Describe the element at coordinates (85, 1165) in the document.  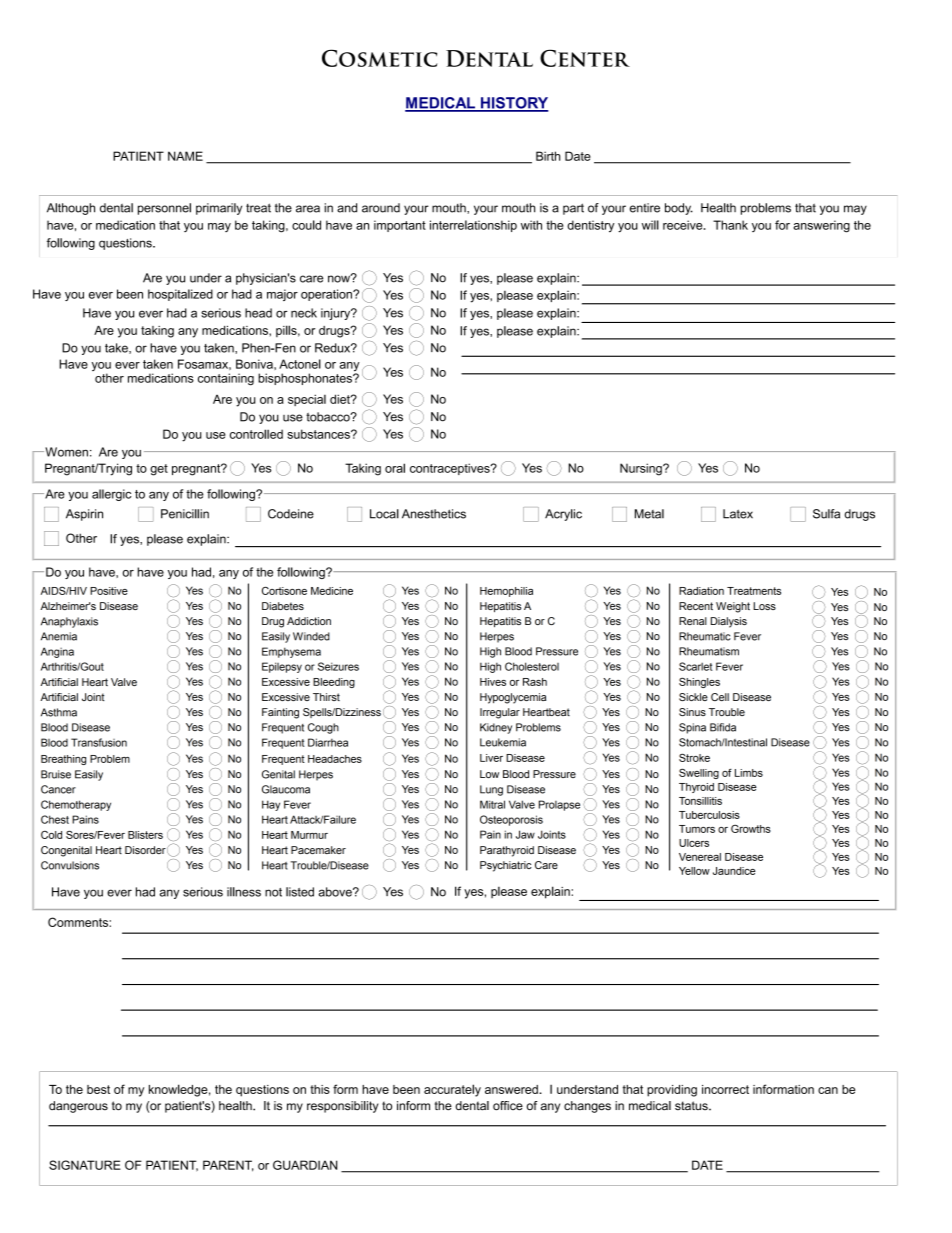
I see `SIGNATURE` at that location.
